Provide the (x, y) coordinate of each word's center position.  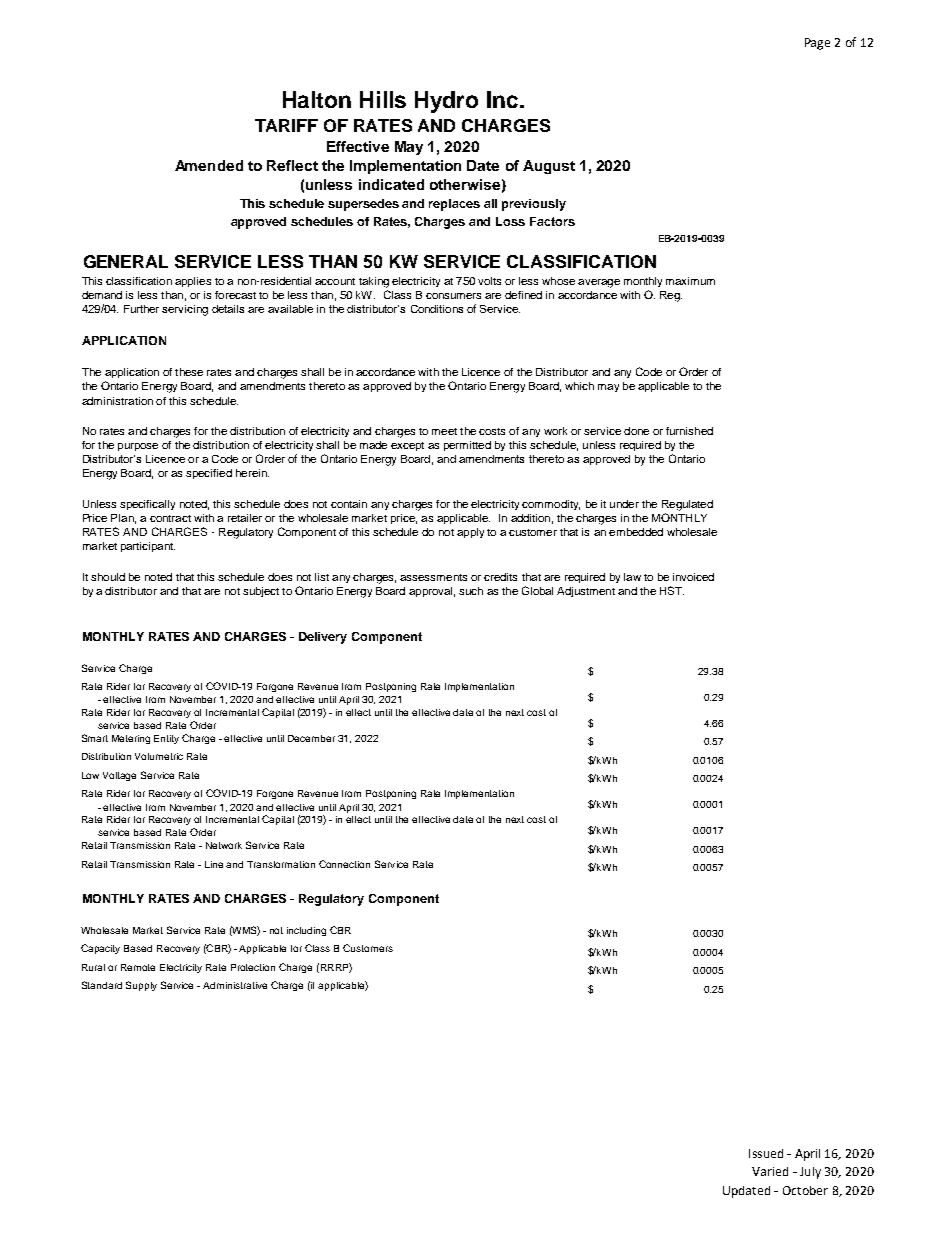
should (108, 577)
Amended (209, 165)
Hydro (446, 102)
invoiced (693, 577)
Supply (141, 986)
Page (817, 44)
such (471, 591)
